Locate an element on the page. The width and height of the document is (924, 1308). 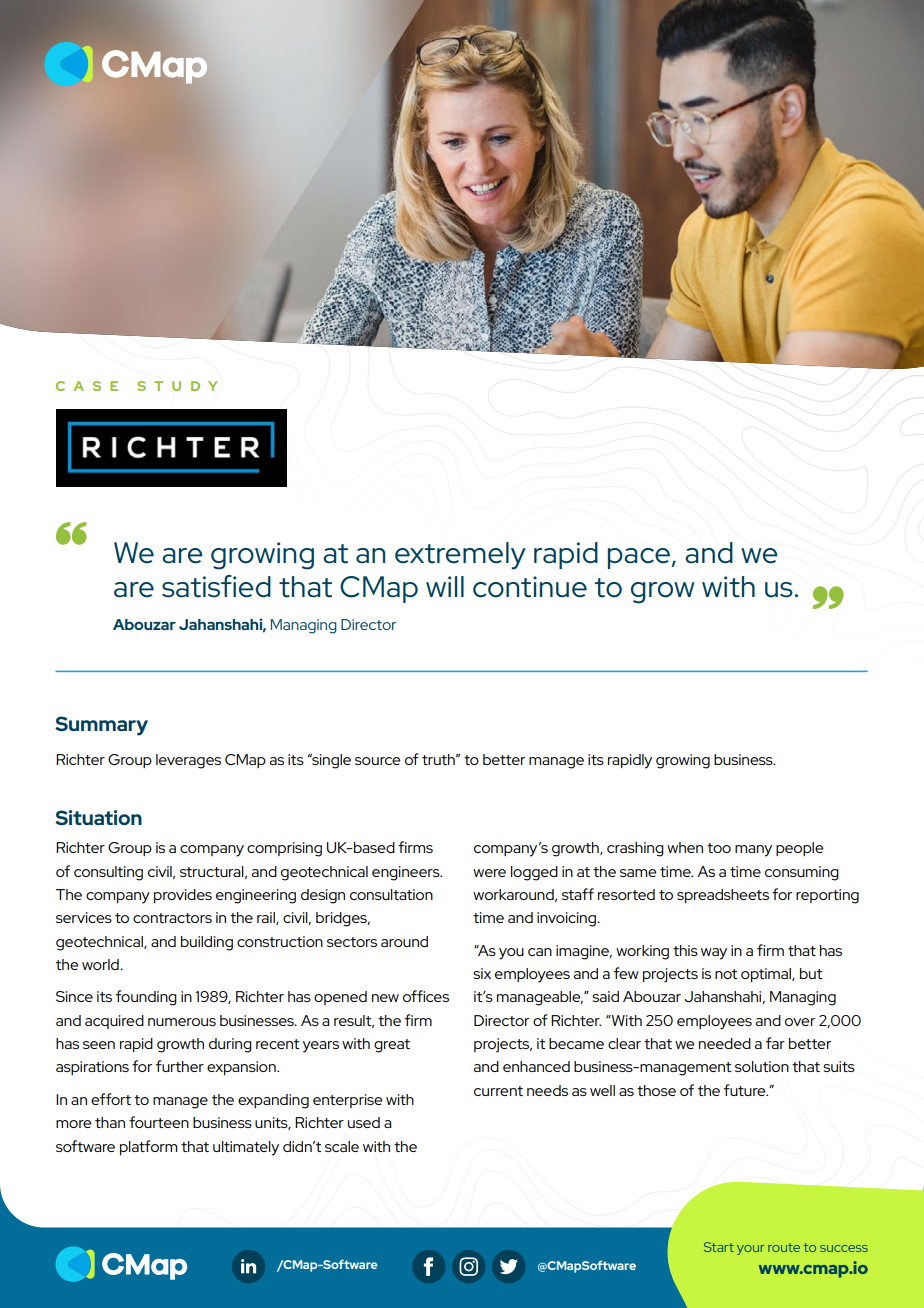
satisfied is located at coordinates (216, 586).
